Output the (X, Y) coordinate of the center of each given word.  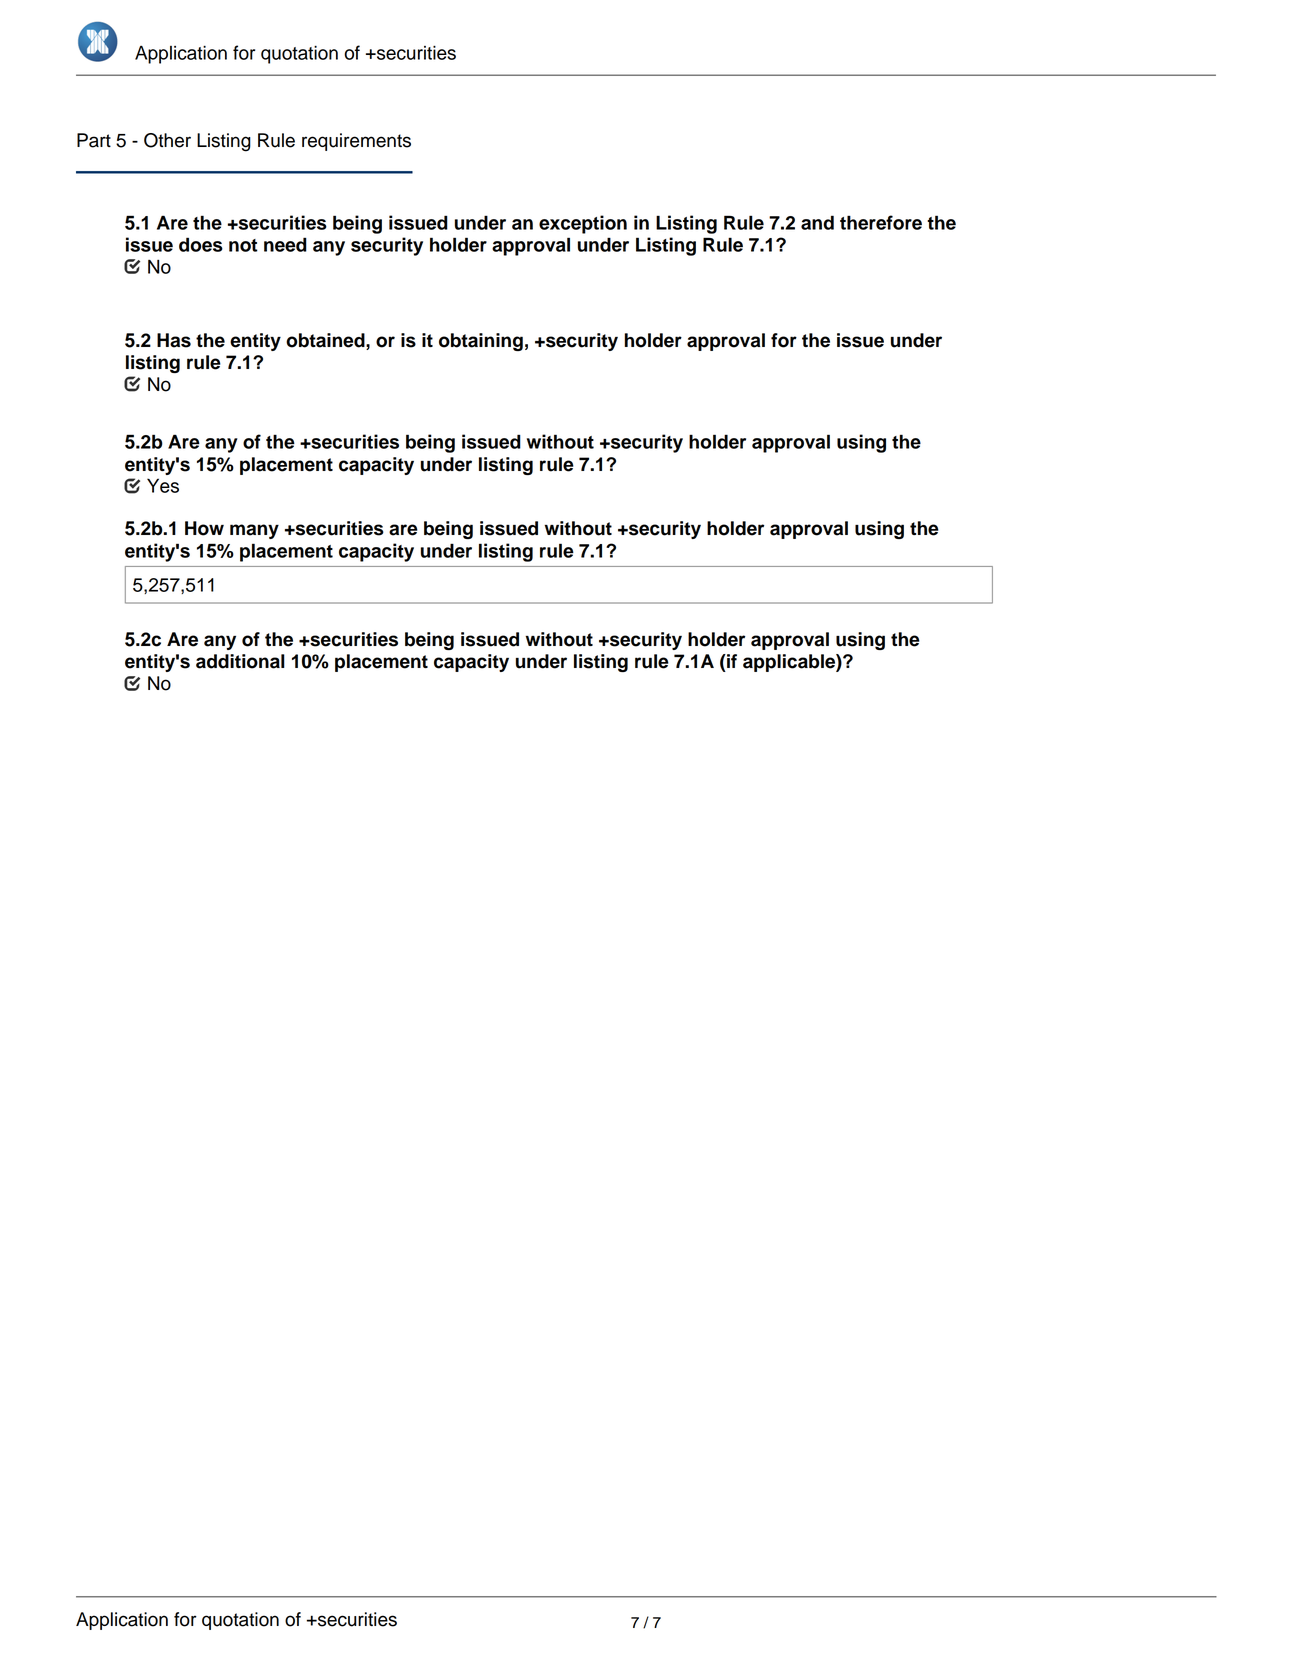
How (204, 528)
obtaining (481, 342)
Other (167, 140)
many (254, 531)
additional (240, 661)
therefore (881, 222)
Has (174, 340)
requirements (356, 142)
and (817, 222)
